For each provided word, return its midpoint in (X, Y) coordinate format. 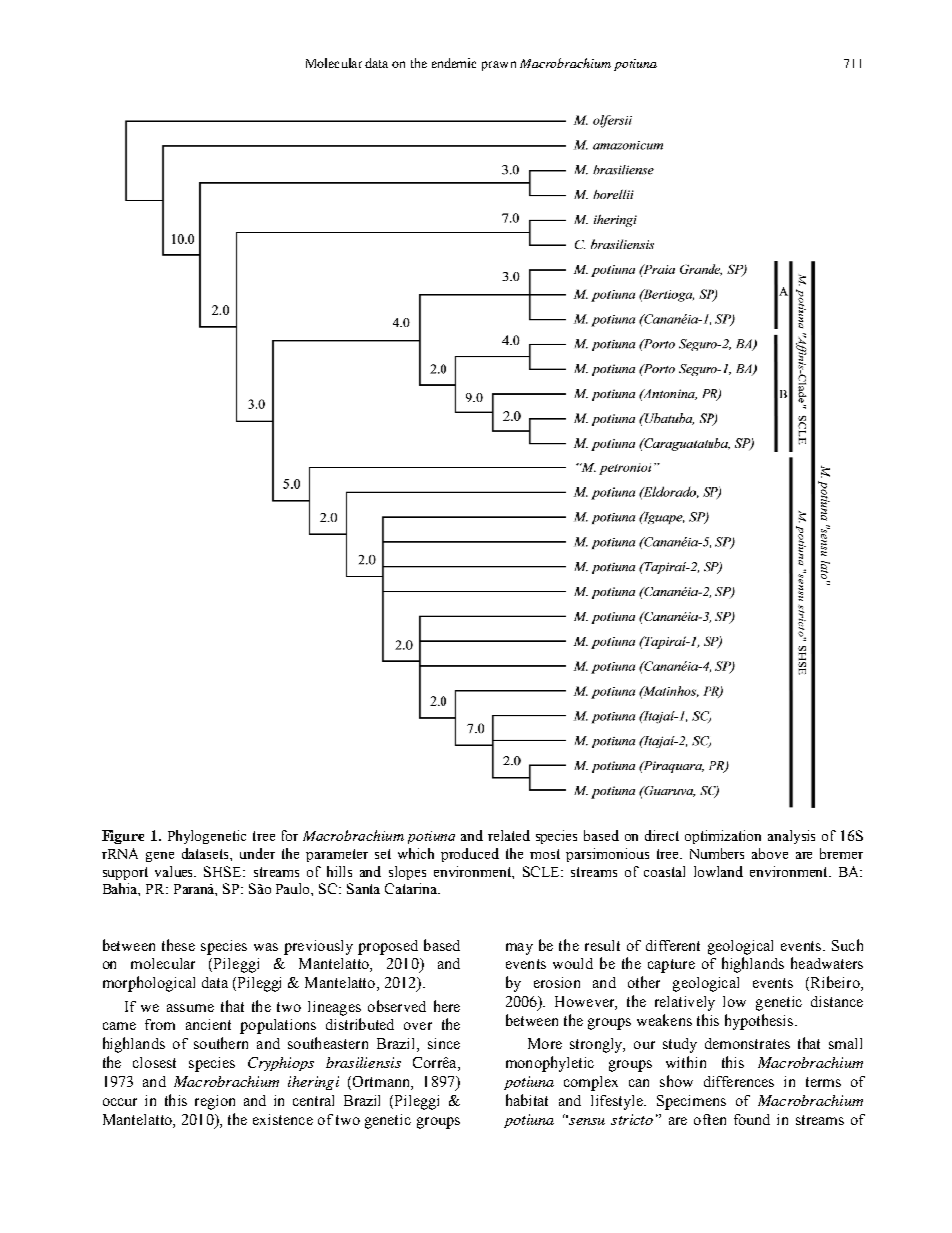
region (215, 1102)
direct (662, 835)
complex (591, 1083)
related (509, 835)
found (752, 1119)
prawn (499, 66)
